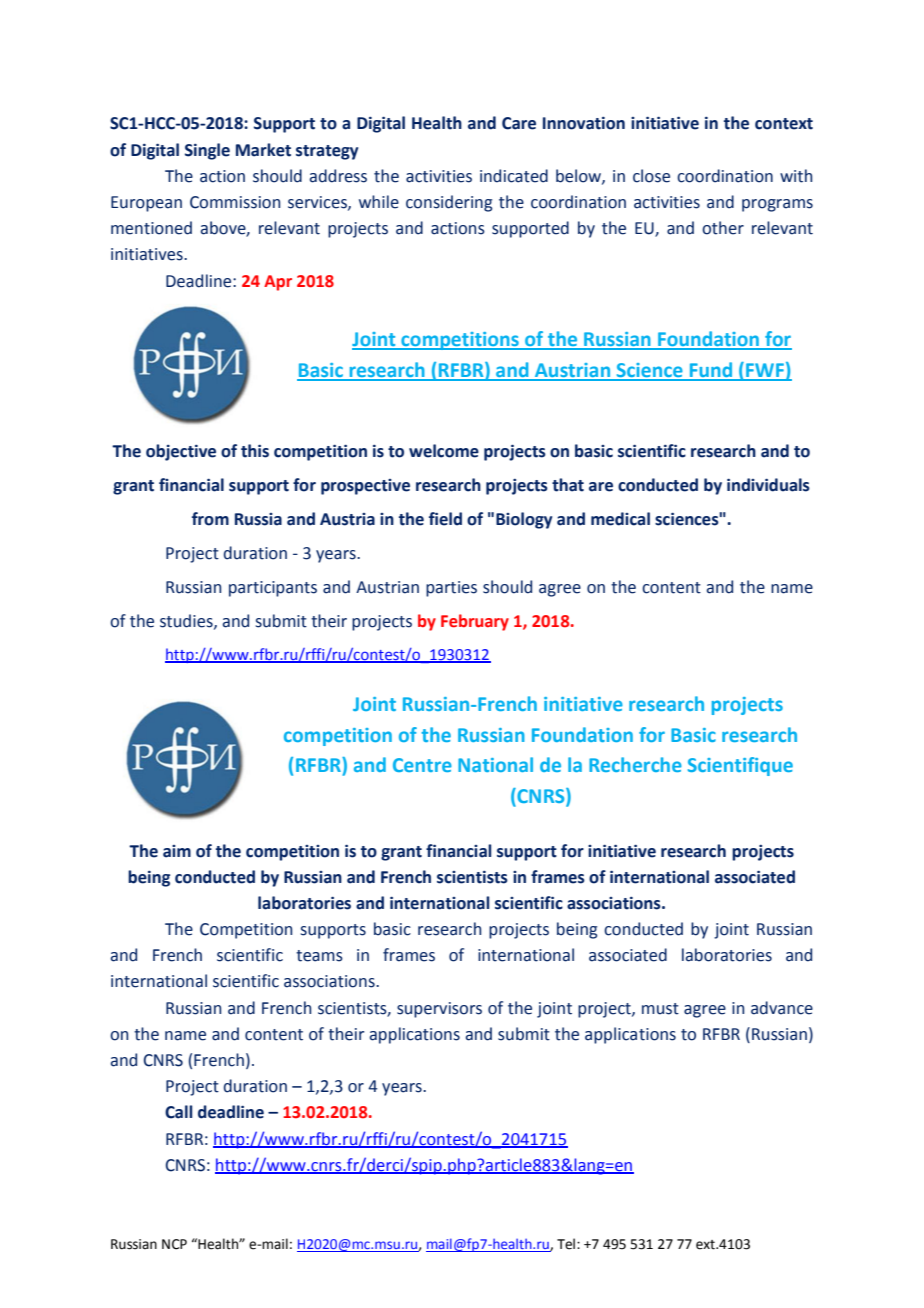 The image size is (924, 1308). What do you see at coordinates (514, 176) in the screenshot?
I see `indicated` at bounding box center [514, 176].
